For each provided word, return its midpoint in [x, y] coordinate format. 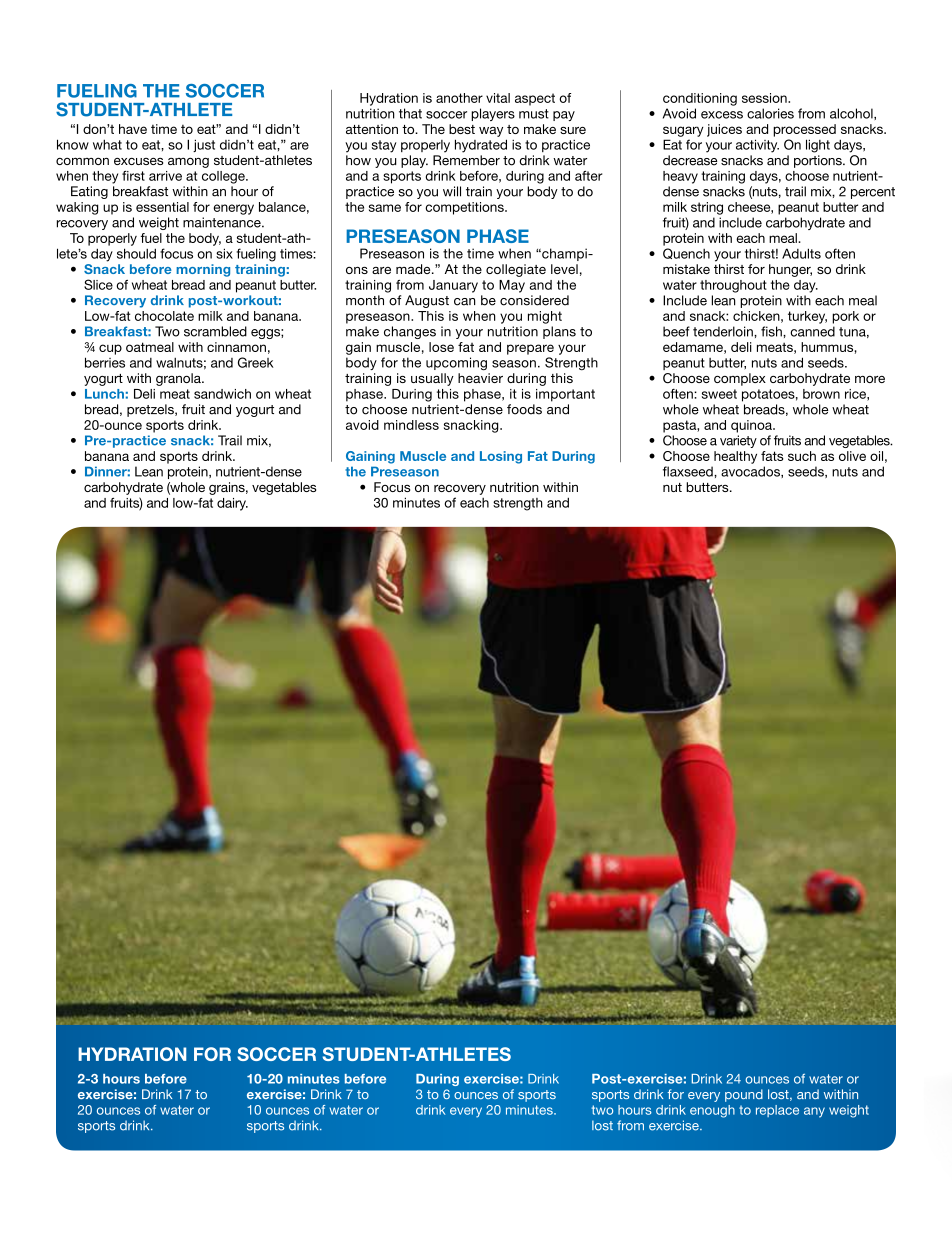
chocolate [164, 316]
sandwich [222, 394]
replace [777, 1111]
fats [772, 456]
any [814, 1112]
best [462, 129]
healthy [735, 457]
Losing [501, 457]
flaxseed [689, 471]
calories [770, 113]
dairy [232, 504]
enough [712, 1111]
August [427, 301]
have [133, 129]
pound [744, 1095]
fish [772, 331]
